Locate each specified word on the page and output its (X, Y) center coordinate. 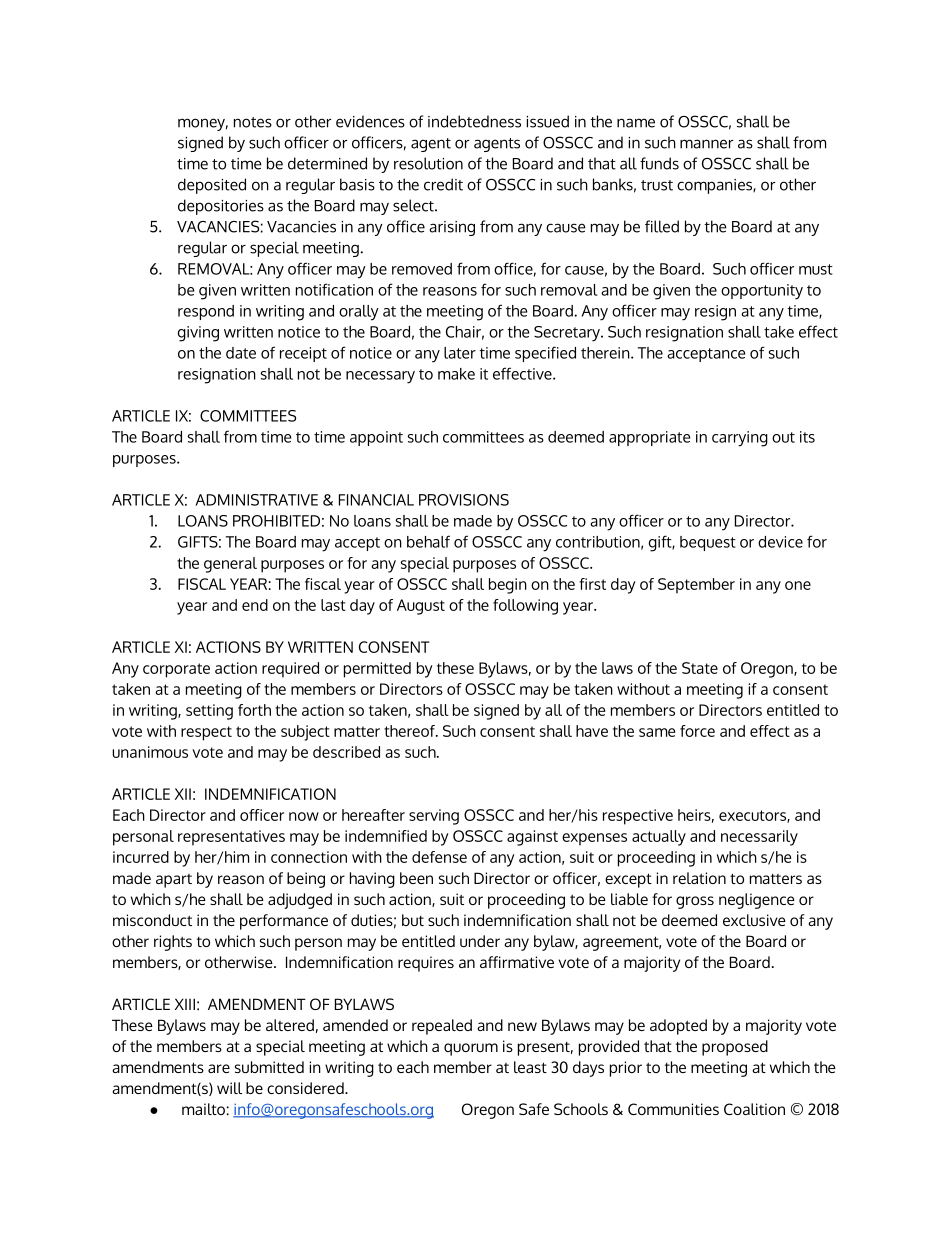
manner (706, 144)
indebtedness (474, 121)
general (230, 565)
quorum (471, 1049)
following (525, 607)
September (696, 586)
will (229, 1088)
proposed (735, 1048)
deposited (212, 186)
